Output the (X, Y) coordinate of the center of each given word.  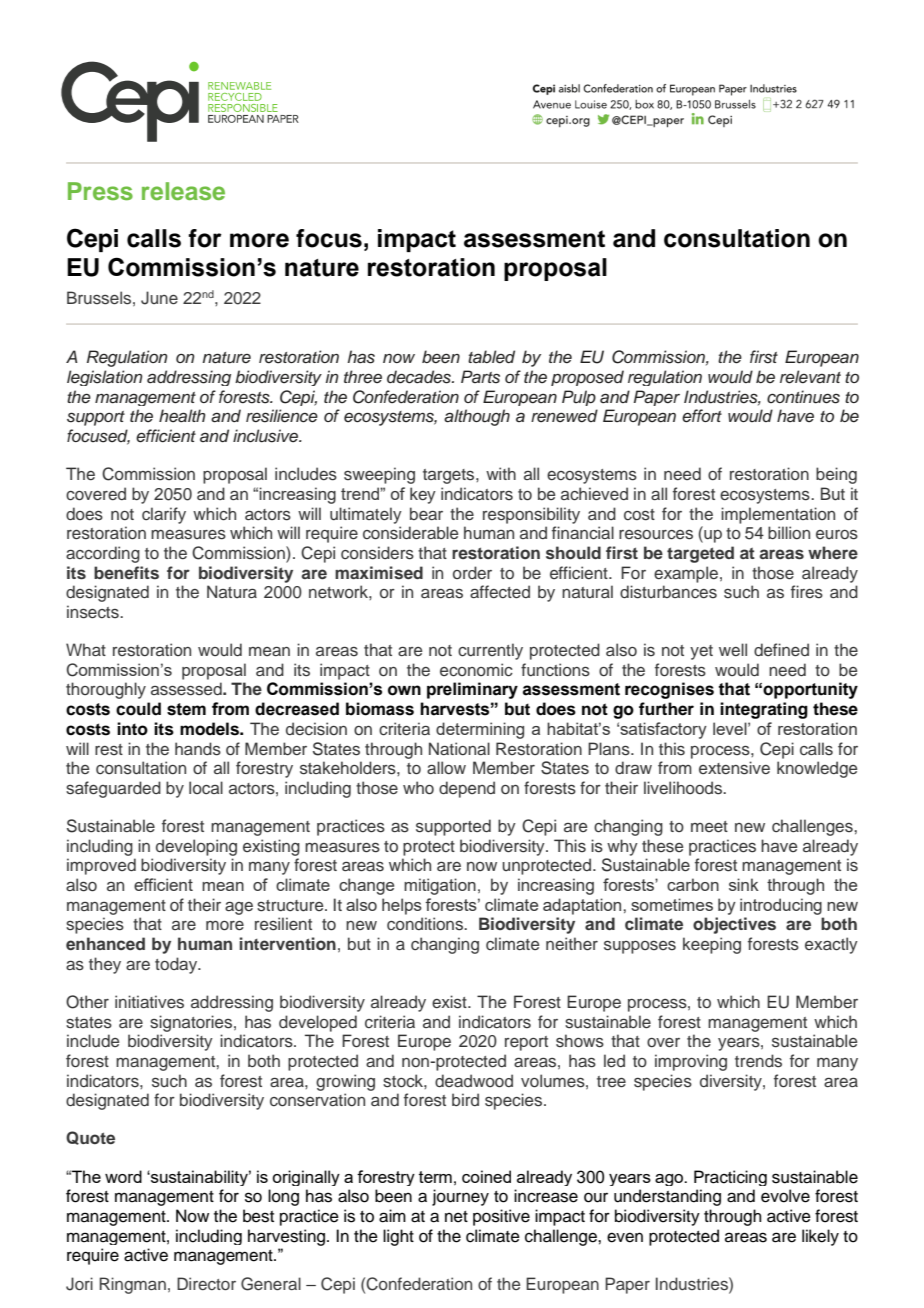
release (183, 191)
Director (206, 1283)
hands (198, 749)
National (459, 748)
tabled (491, 357)
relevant (810, 377)
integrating (764, 710)
